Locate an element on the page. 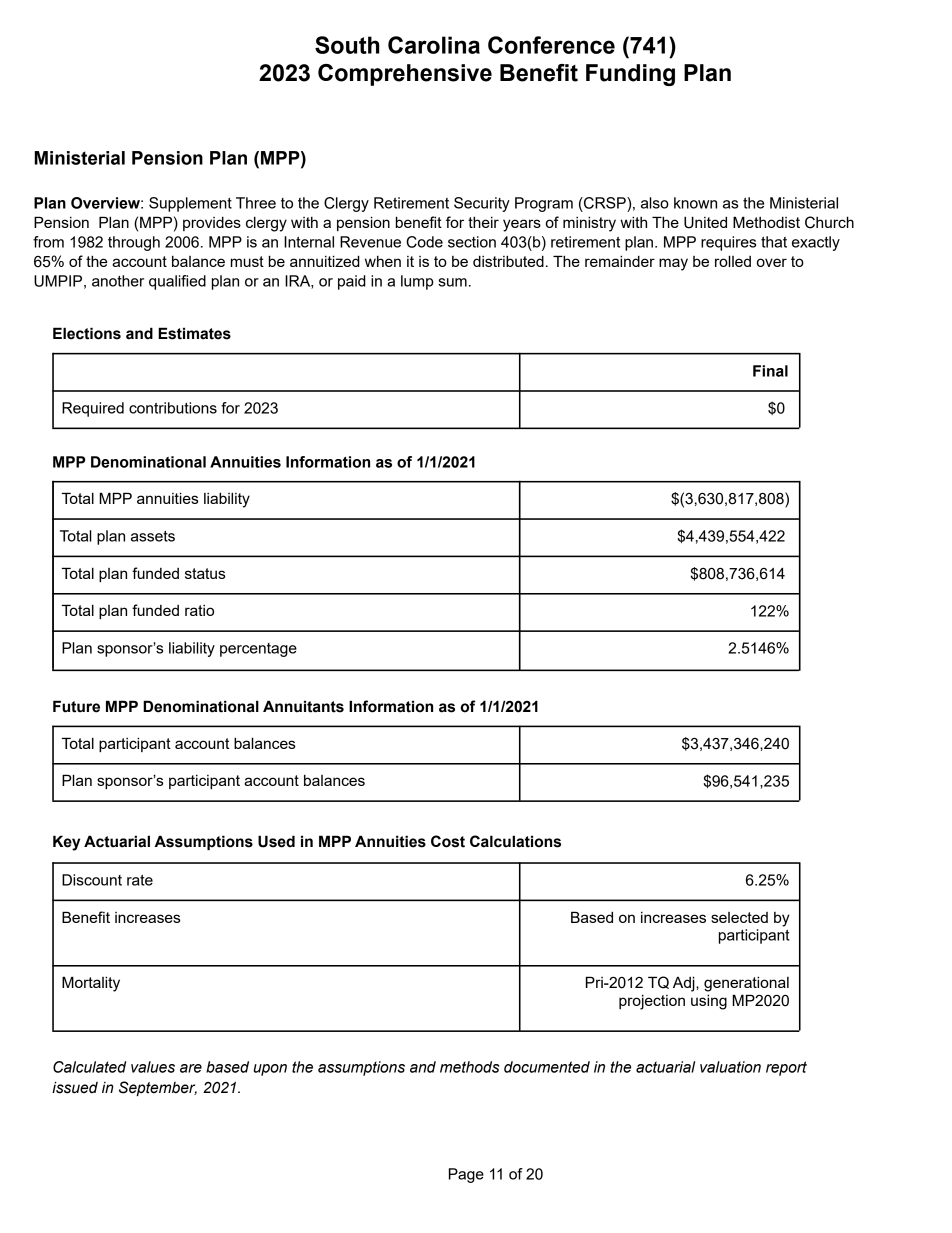 This image has width=952, height=1233. Comprehensive is located at coordinates (405, 75).
